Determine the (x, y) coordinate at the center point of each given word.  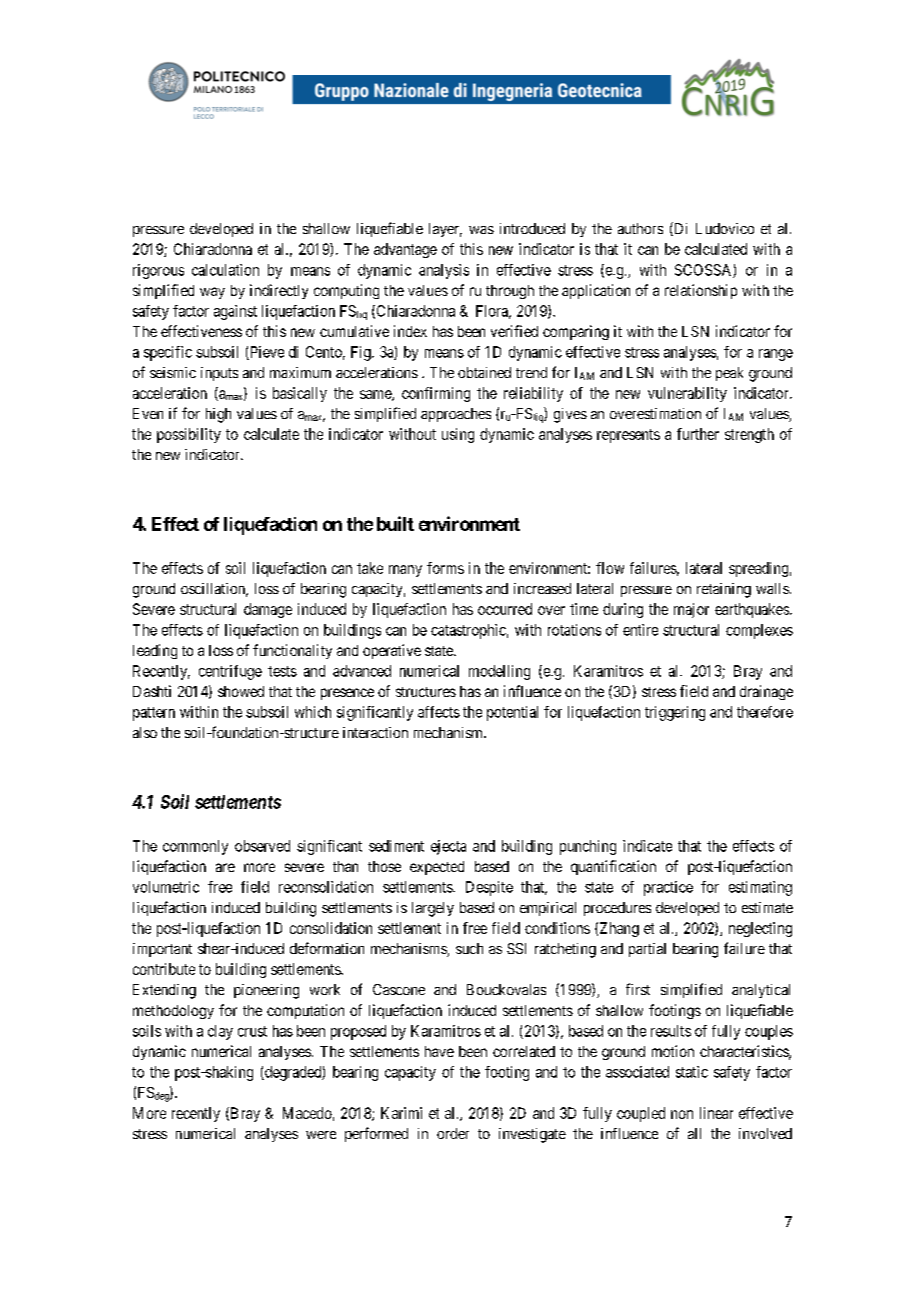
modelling (499, 672)
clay (220, 1032)
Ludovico (725, 228)
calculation (225, 270)
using (458, 435)
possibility (189, 435)
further (698, 434)
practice (668, 888)
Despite (489, 888)
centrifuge (230, 672)
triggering (675, 713)
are (225, 867)
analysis (444, 271)
